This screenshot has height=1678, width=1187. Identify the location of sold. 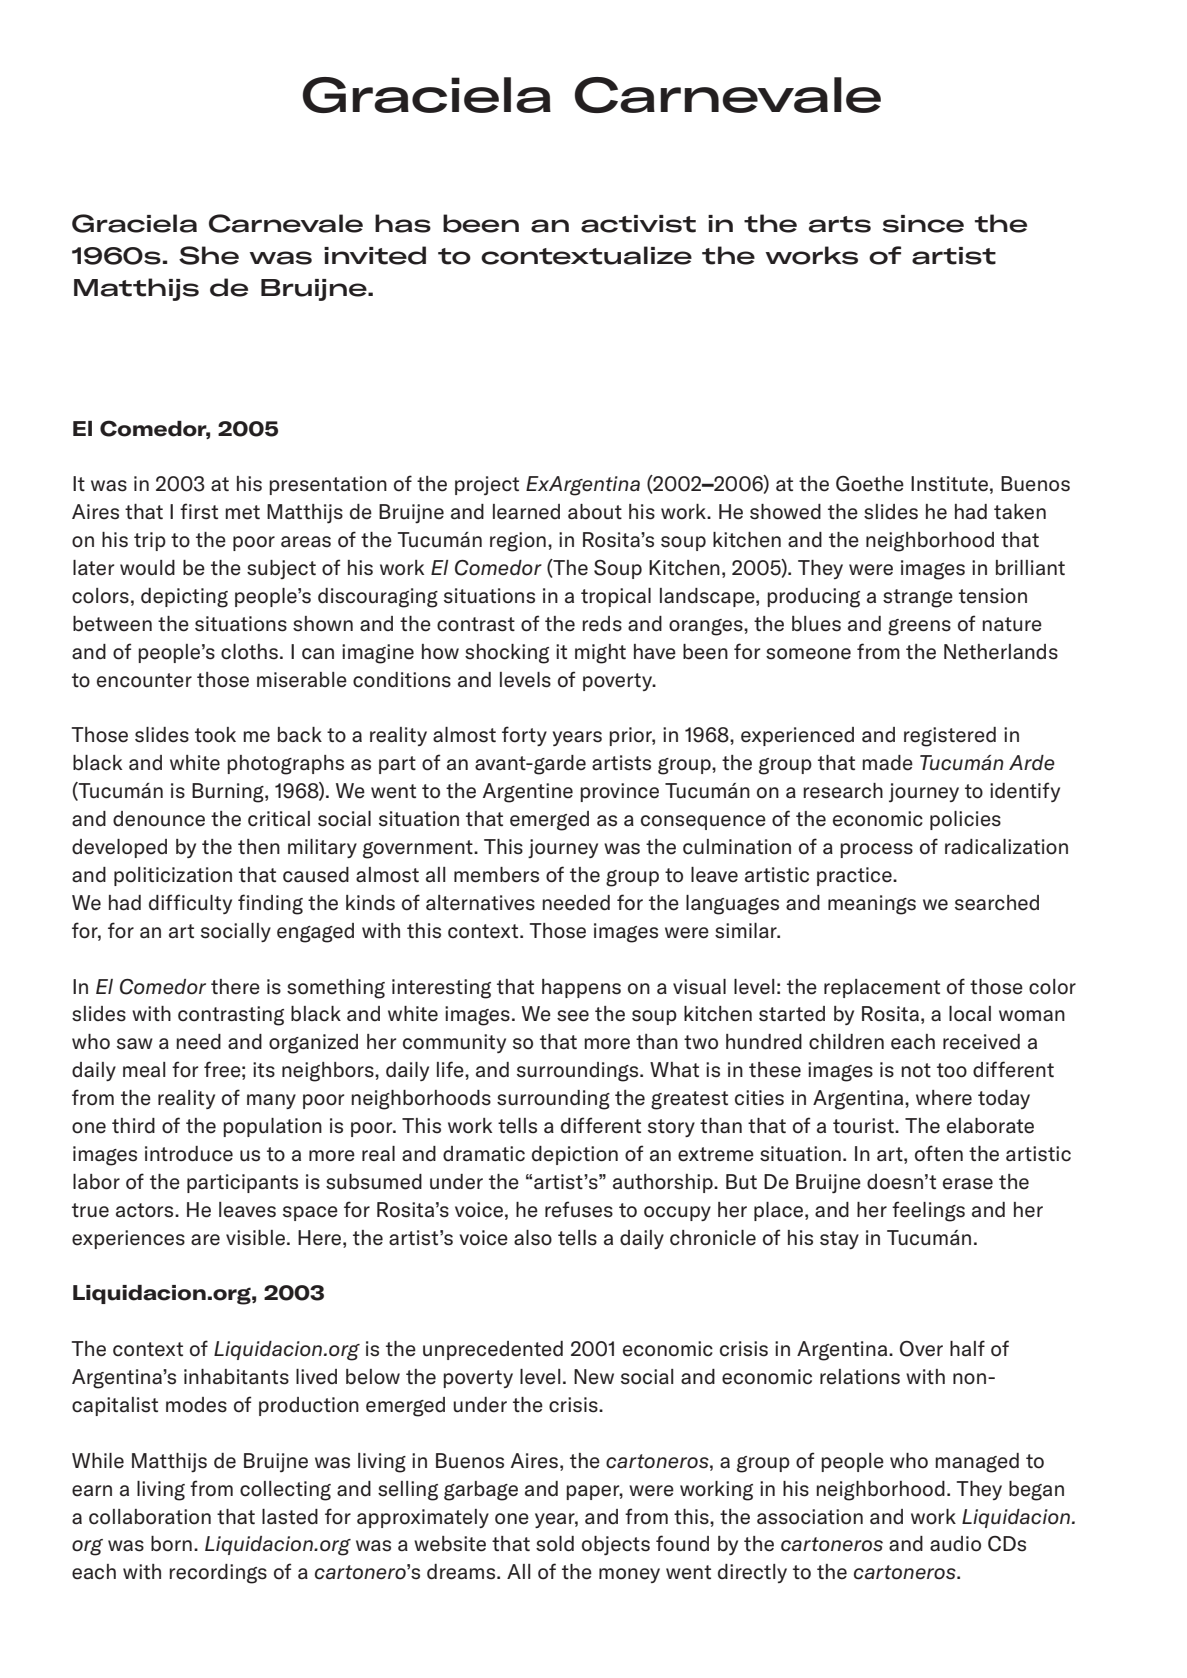
(555, 1544).
